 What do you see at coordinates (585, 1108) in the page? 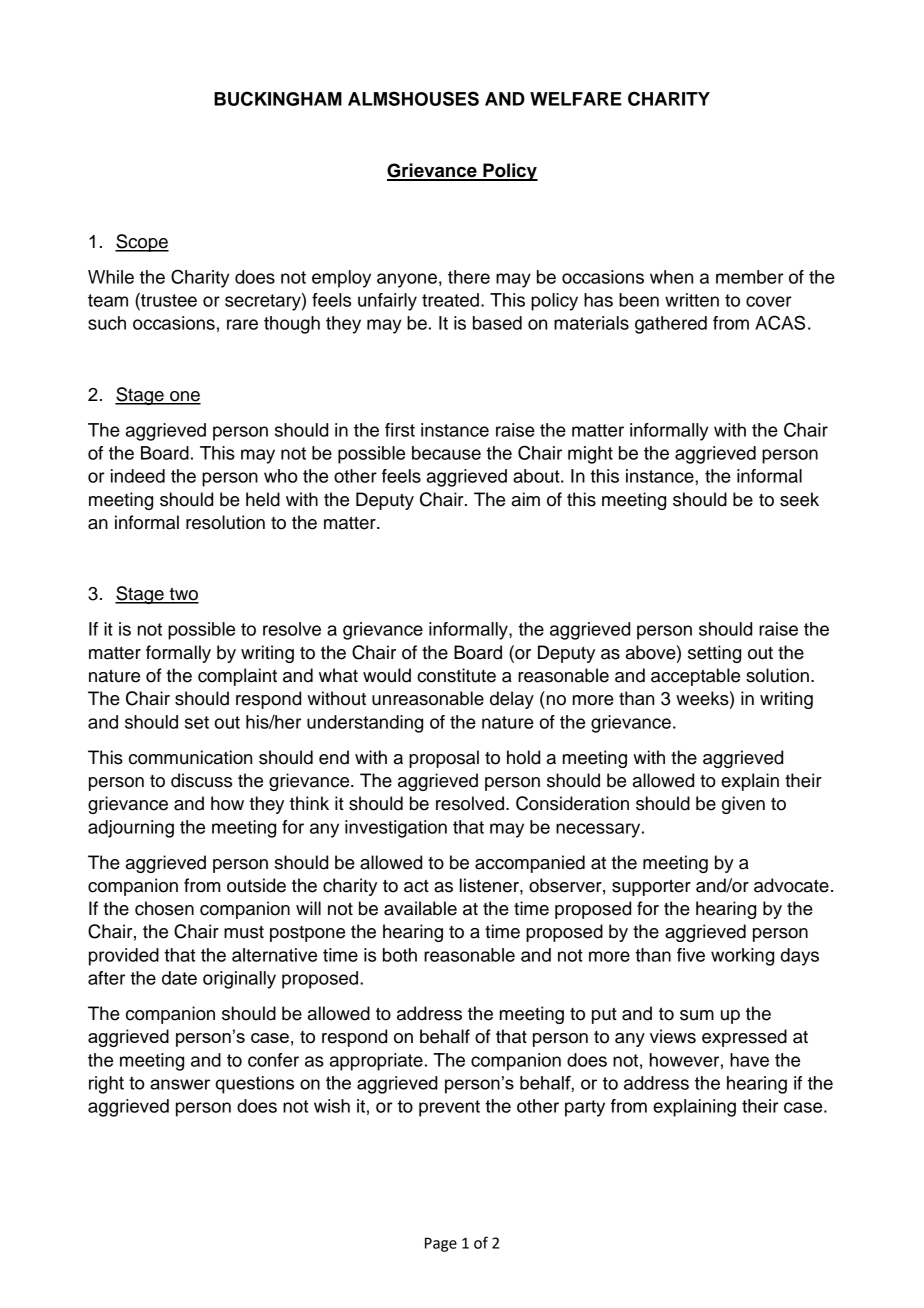
I see `party` at bounding box center [585, 1108].
